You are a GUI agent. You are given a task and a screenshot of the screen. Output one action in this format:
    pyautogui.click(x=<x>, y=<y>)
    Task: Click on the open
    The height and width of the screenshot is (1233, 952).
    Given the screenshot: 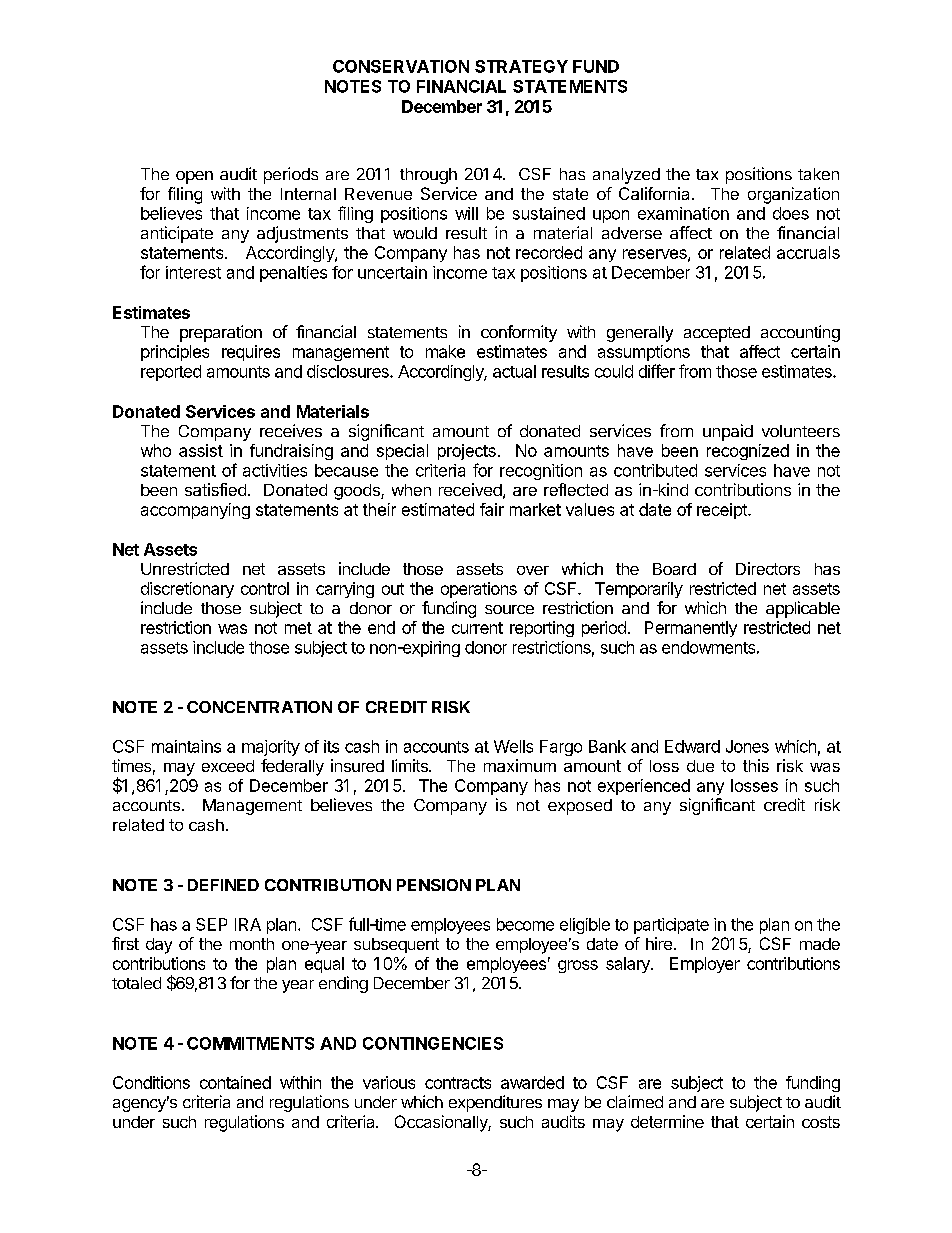 What is the action you would take?
    pyautogui.click(x=194, y=177)
